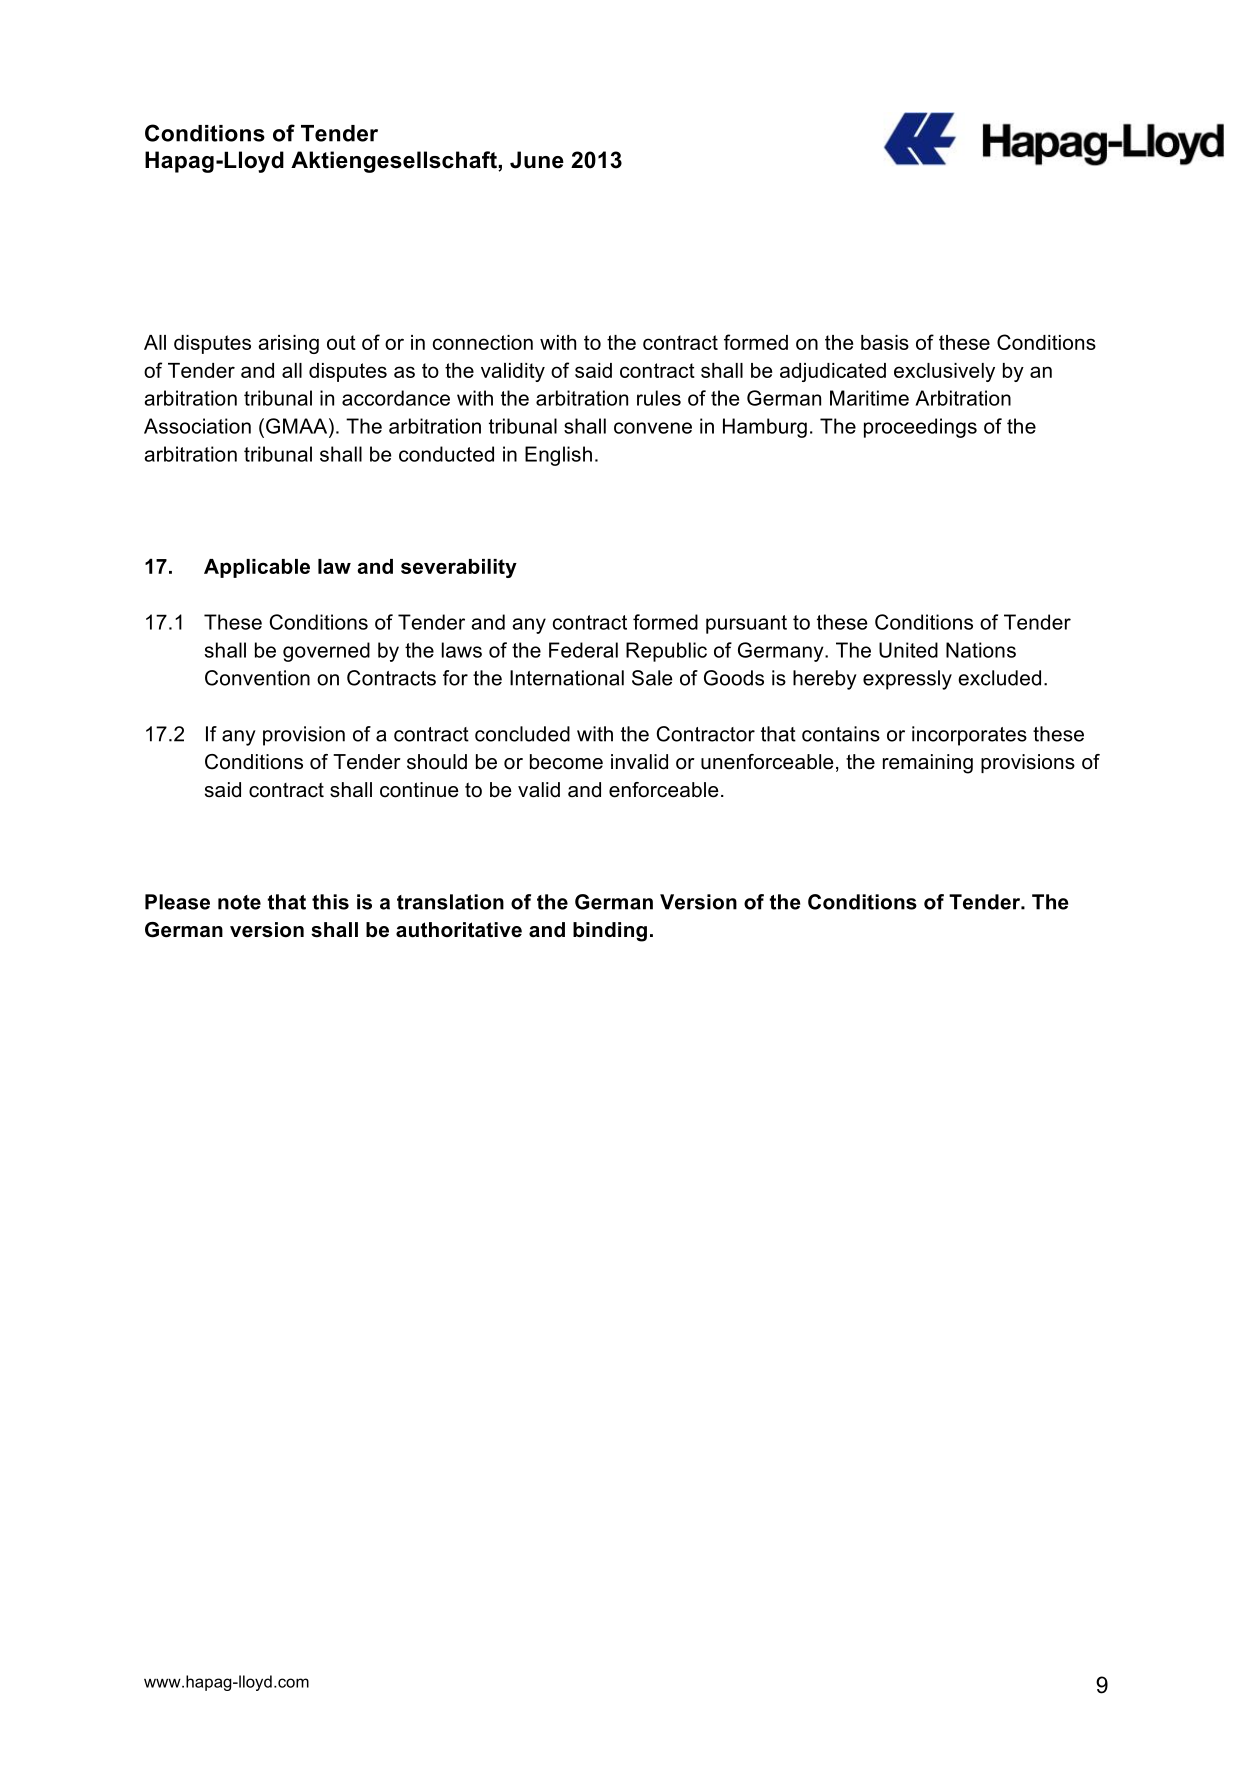 Image resolution: width=1259 pixels, height=1781 pixels. I want to click on Applicable, so click(257, 568).
